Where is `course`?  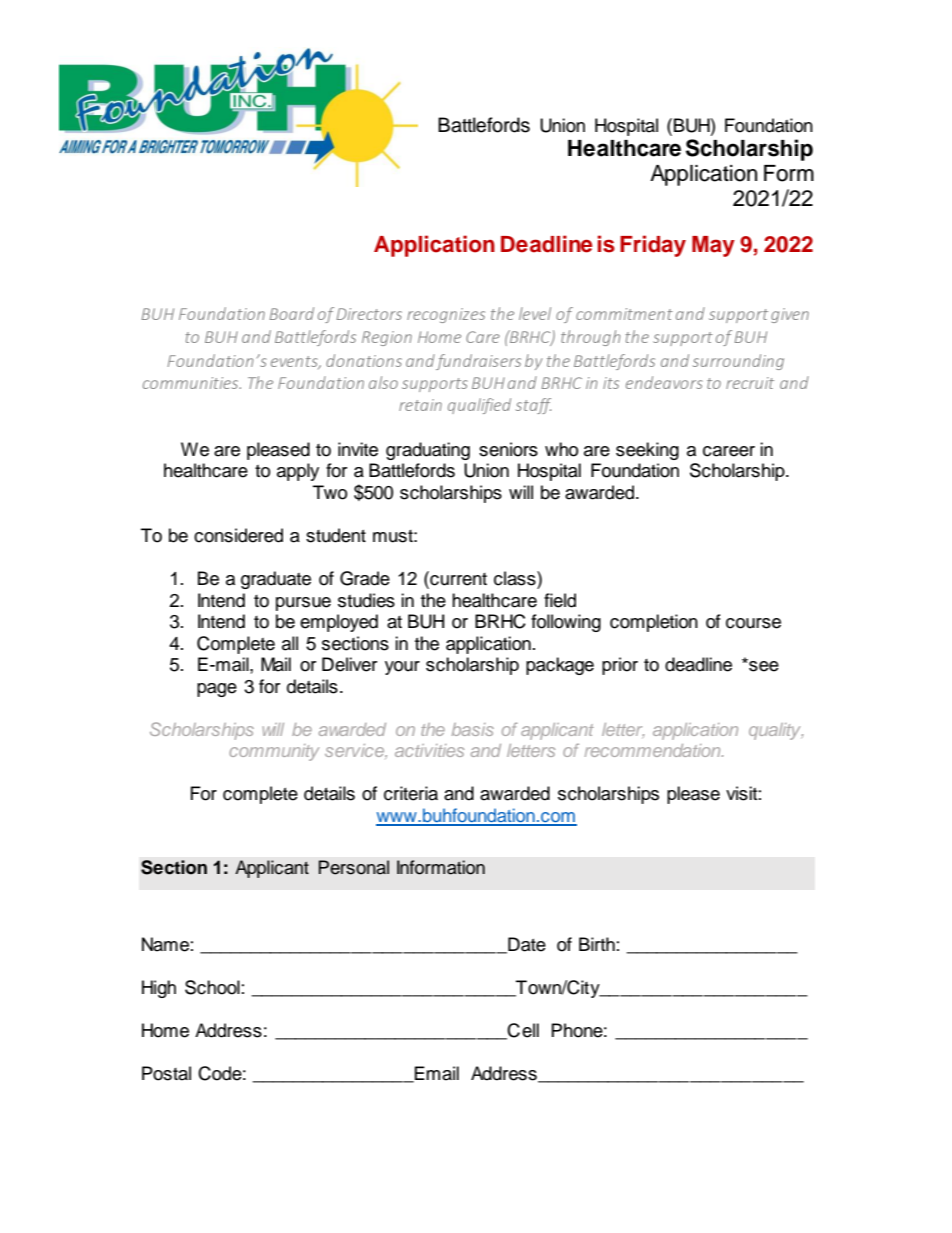
course is located at coordinates (753, 623).
